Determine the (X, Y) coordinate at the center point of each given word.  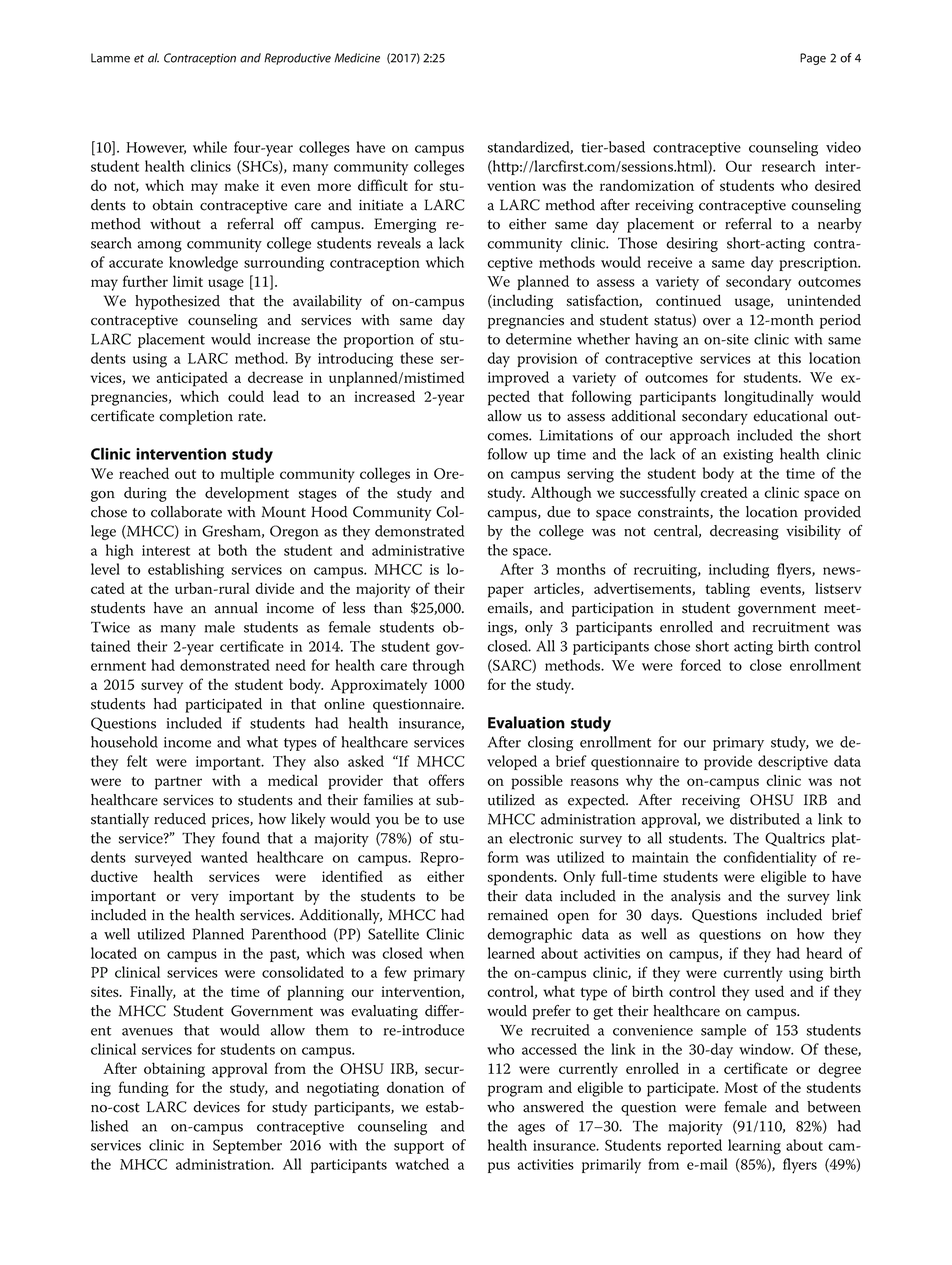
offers (446, 780)
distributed (765, 819)
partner (178, 783)
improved (518, 378)
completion (196, 417)
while (210, 147)
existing (748, 456)
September (247, 1146)
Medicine (357, 58)
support (419, 1147)
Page (813, 59)
